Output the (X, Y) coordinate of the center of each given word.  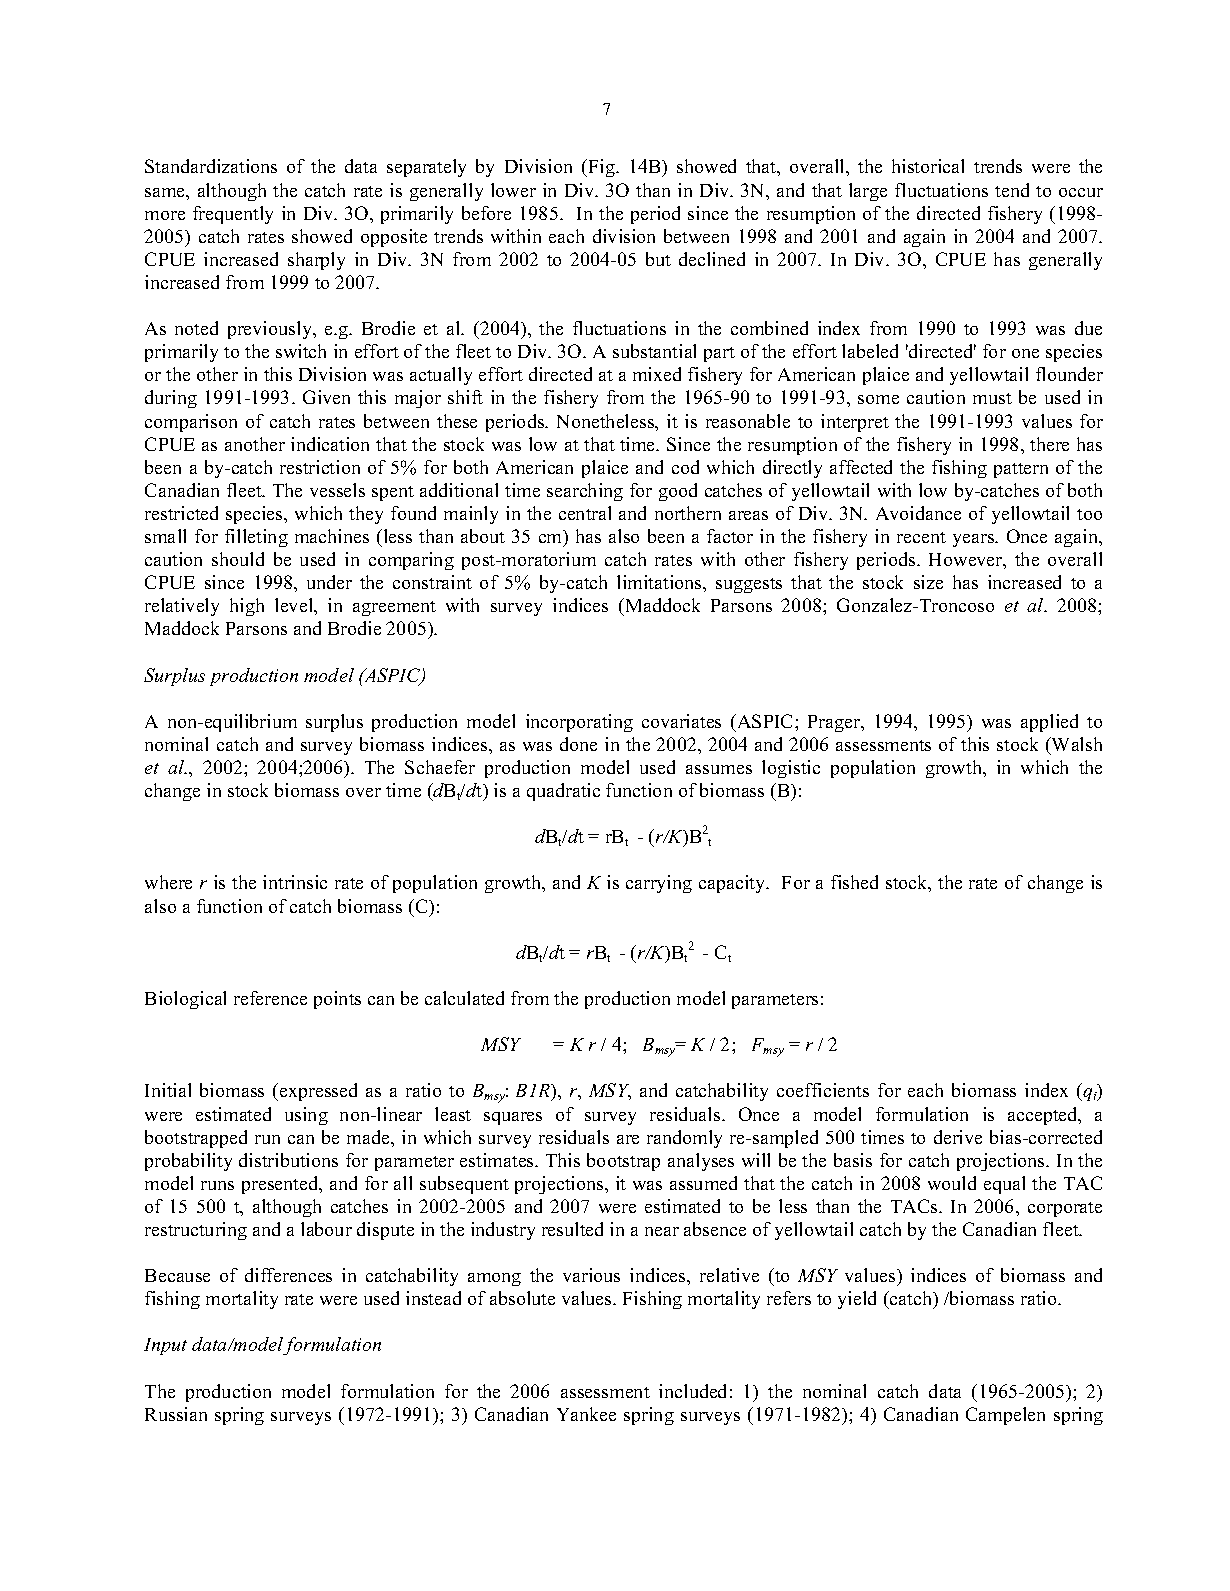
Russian (176, 1414)
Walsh (1076, 744)
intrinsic (295, 882)
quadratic (563, 792)
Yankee (586, 1414)
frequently (233, 215)
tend (1012, 190)
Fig (601, 168)
